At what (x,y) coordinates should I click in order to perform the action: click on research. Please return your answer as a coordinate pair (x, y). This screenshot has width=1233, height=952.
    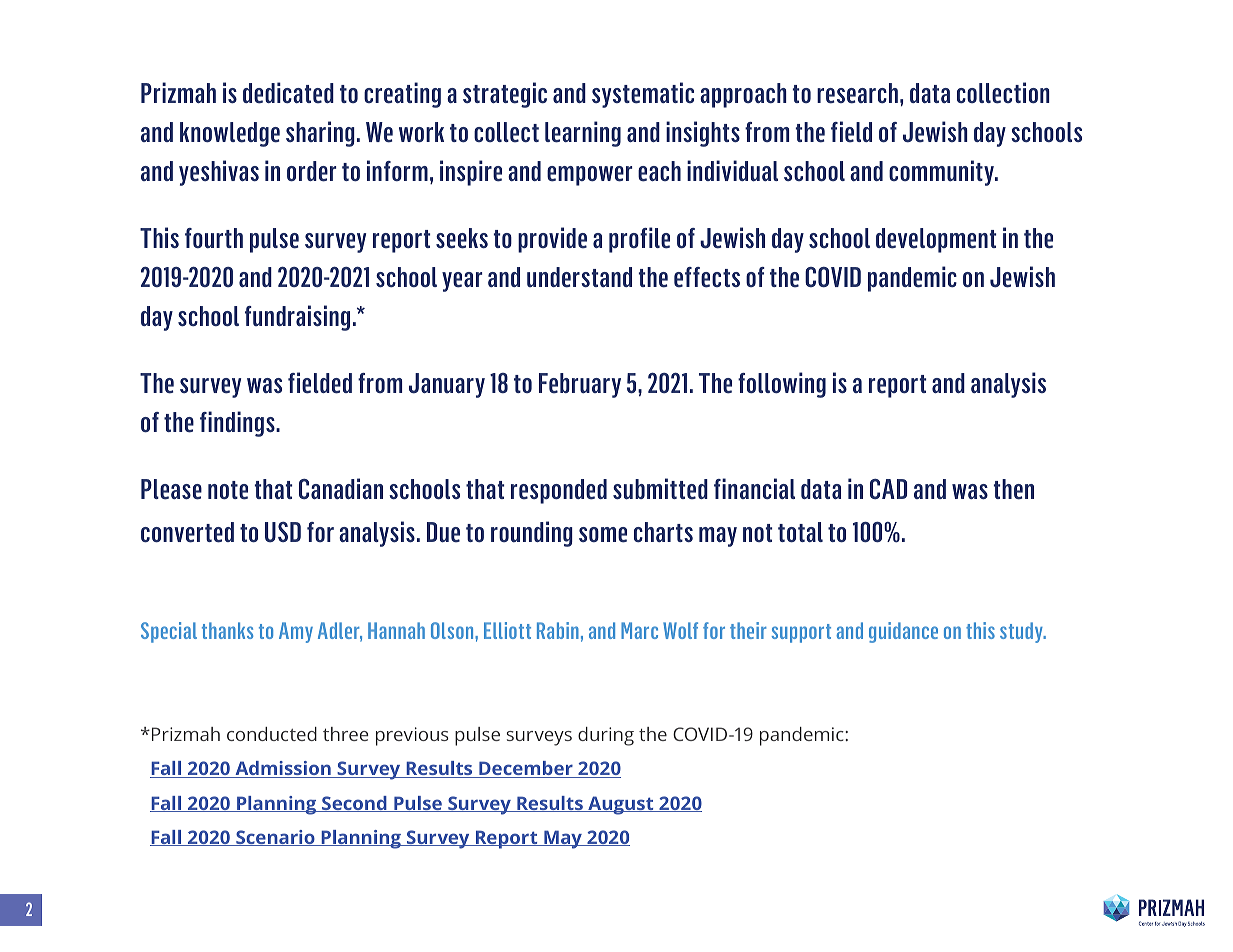
    Looking at the image, I should click on (857, 93).
